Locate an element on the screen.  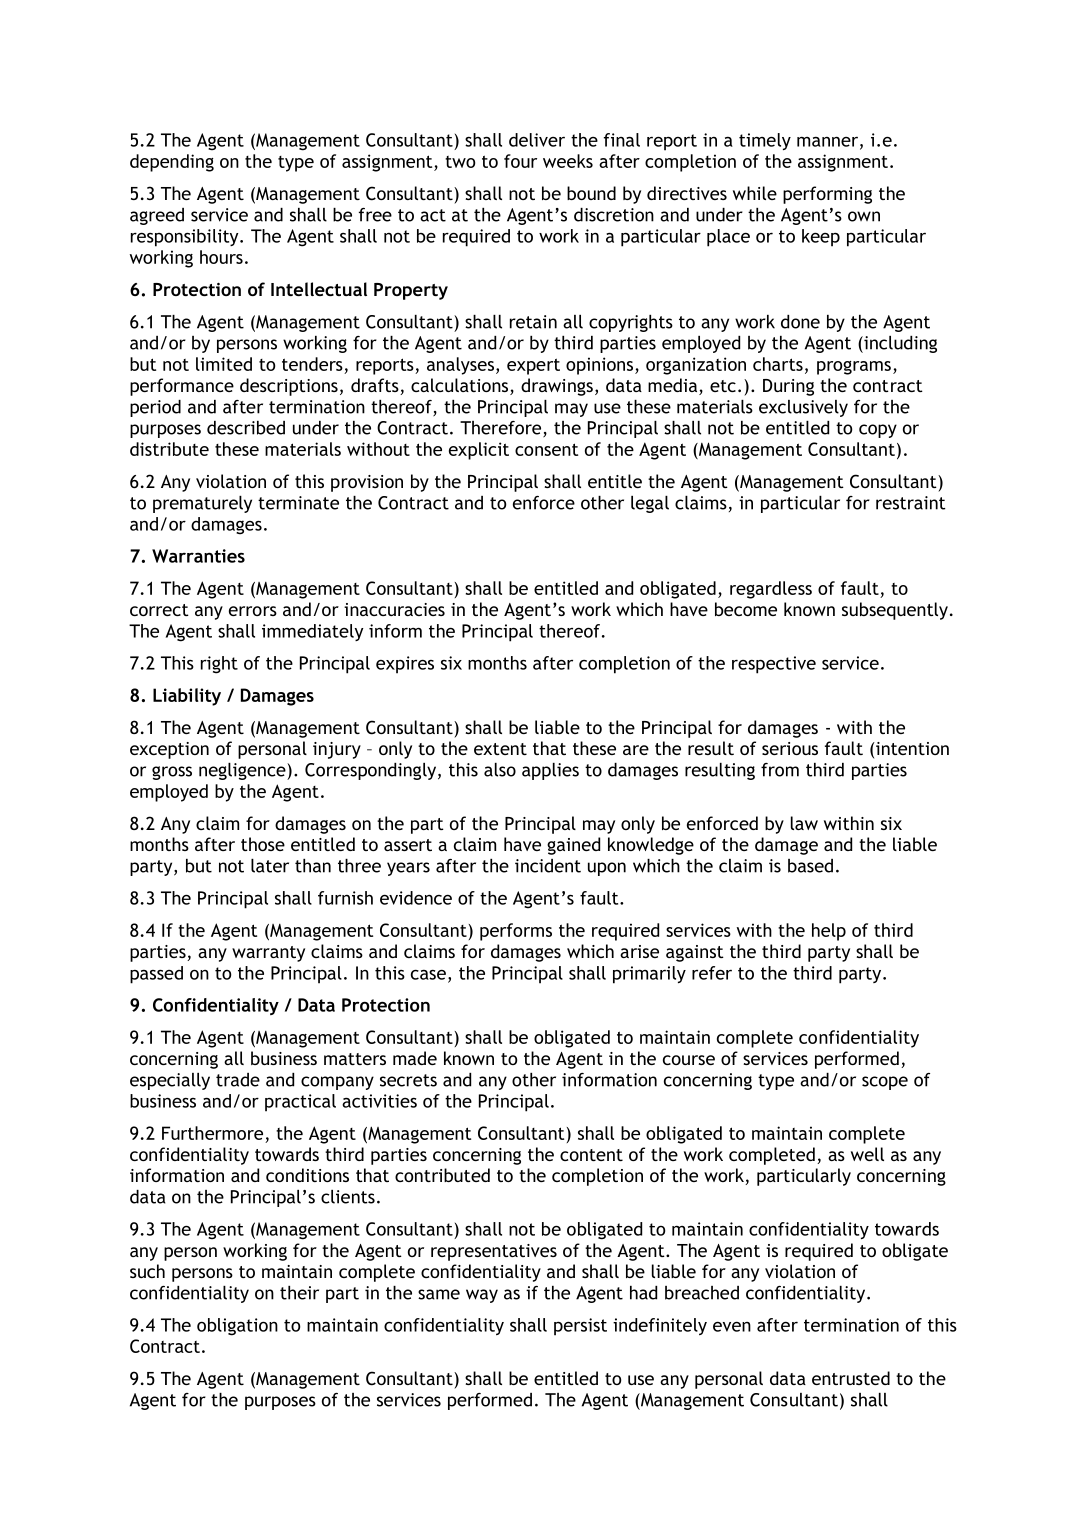
four is located at coordinates (520, 161).
